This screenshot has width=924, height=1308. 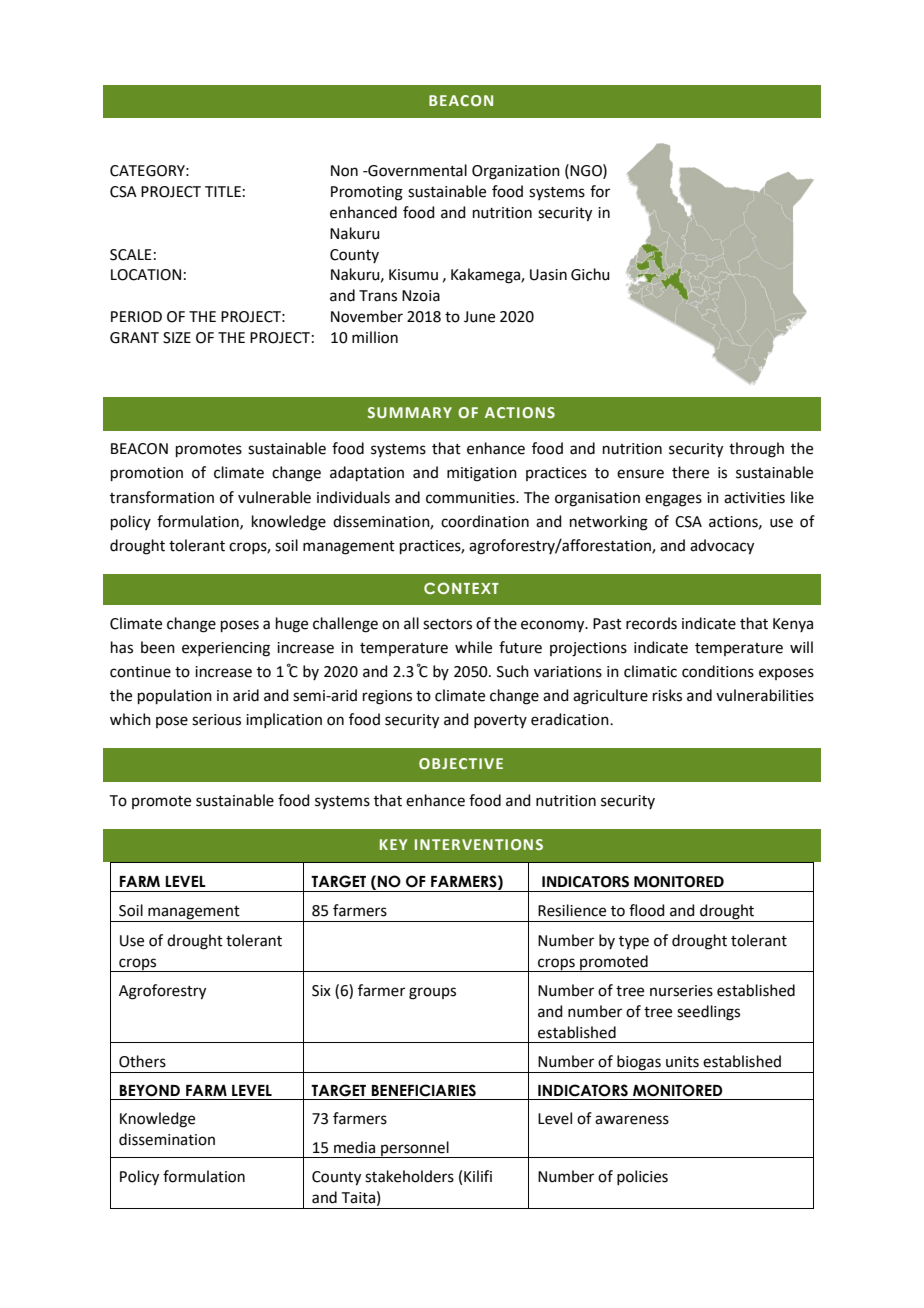 I want to click on Governmental, so click(x=416, y=170).
